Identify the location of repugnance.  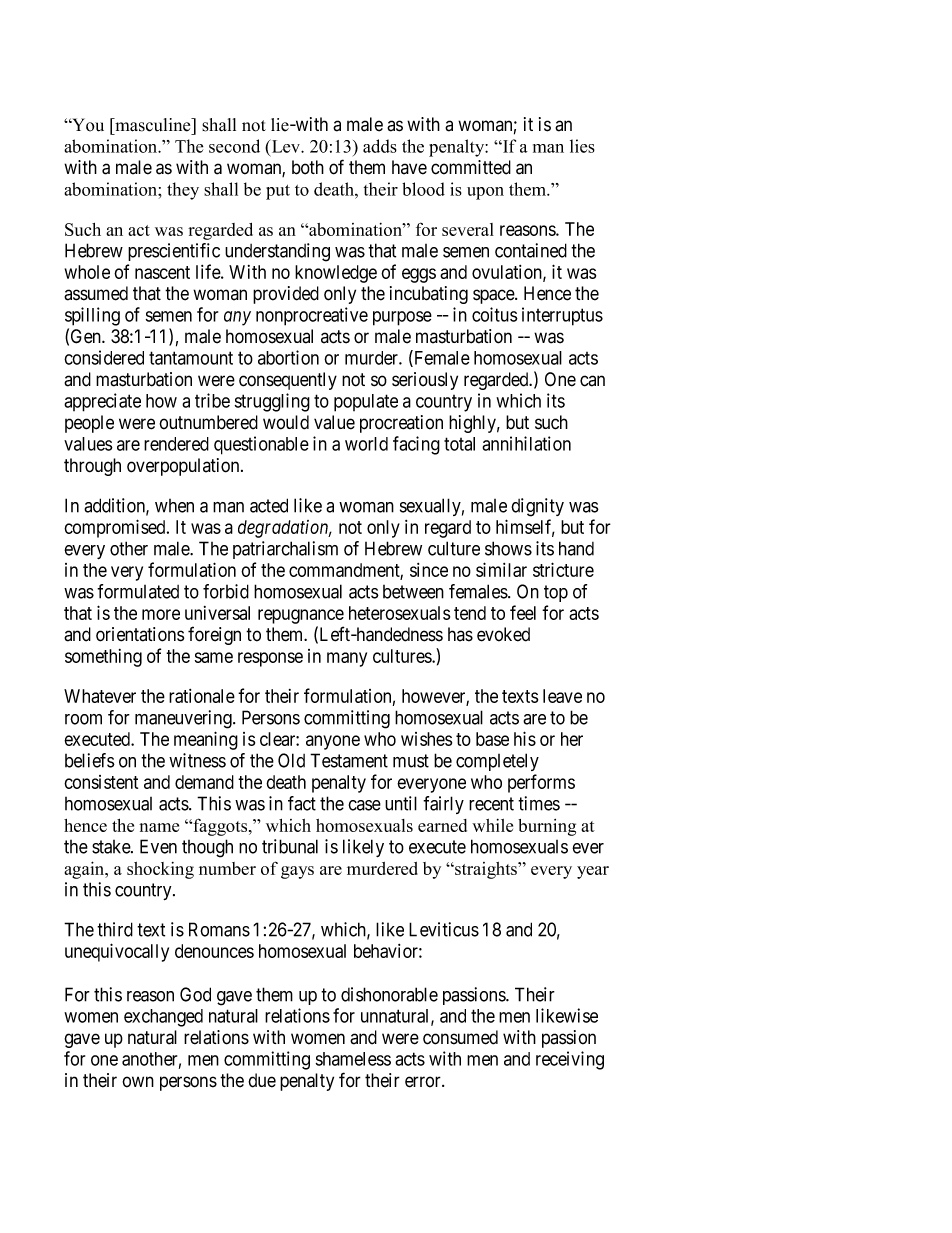
(301, 616).
